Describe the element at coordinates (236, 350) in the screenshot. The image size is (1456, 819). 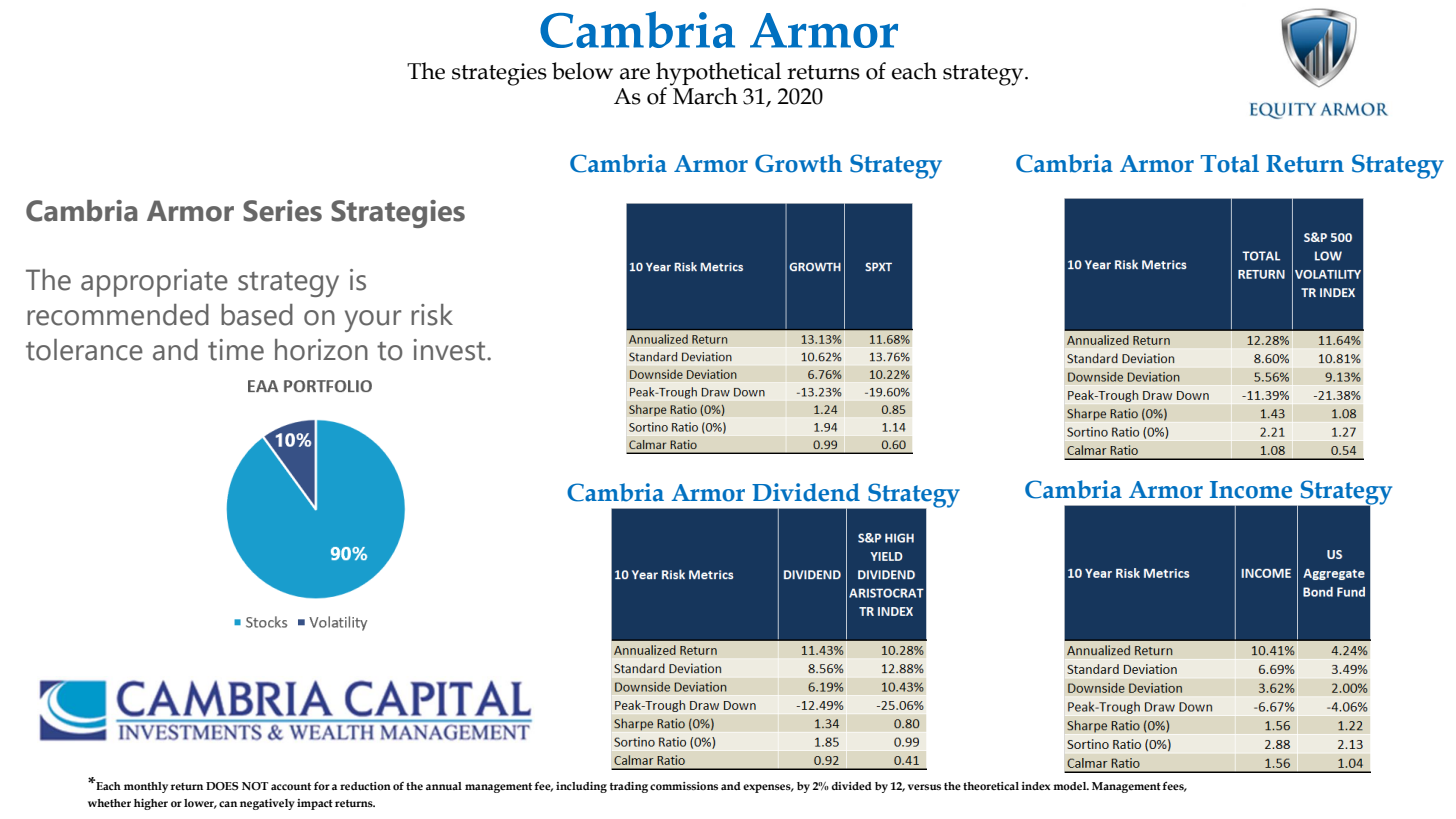
I see `time` at that location.
